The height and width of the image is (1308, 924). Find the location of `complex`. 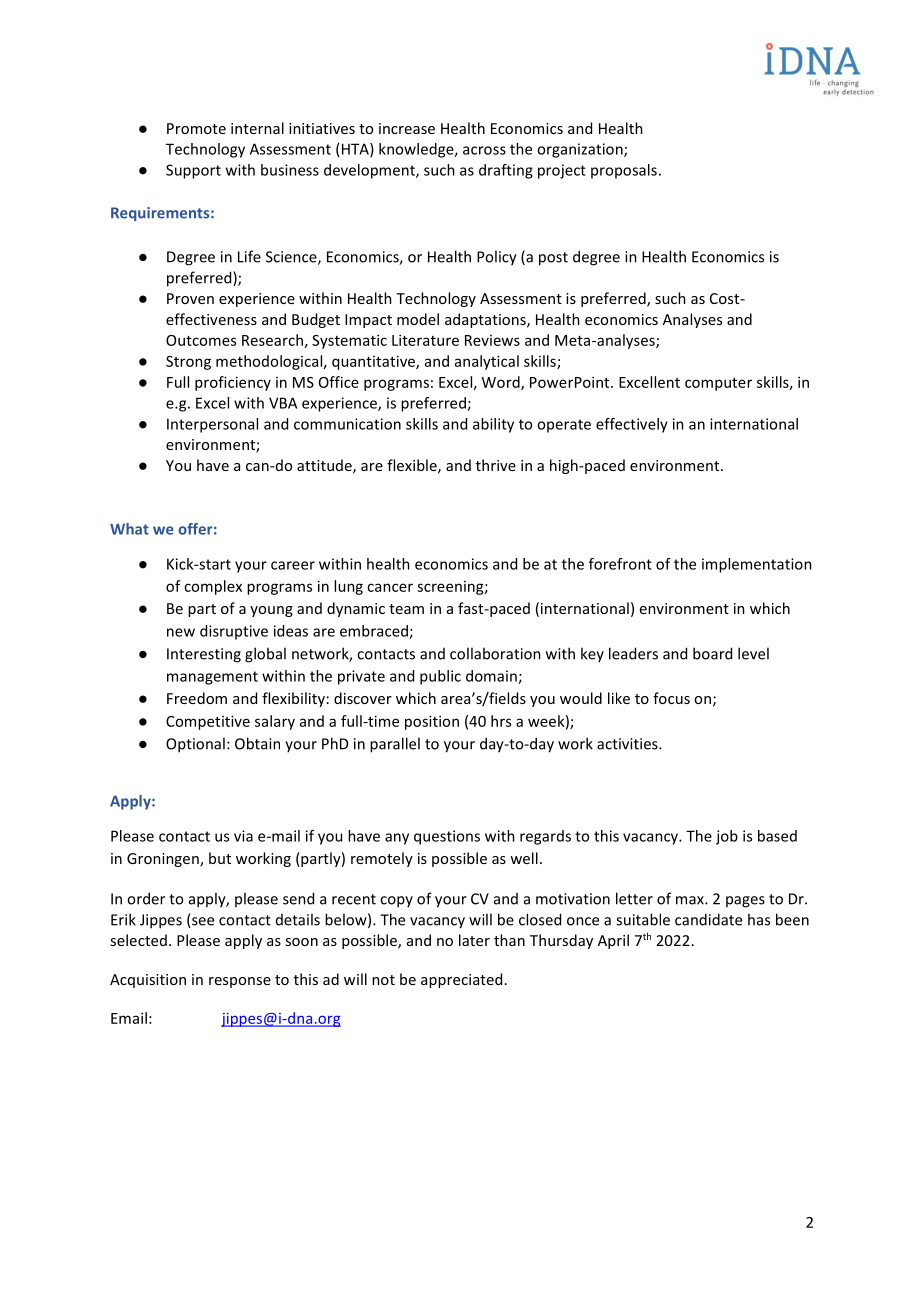

complex is located at coordinates (213, 587).
